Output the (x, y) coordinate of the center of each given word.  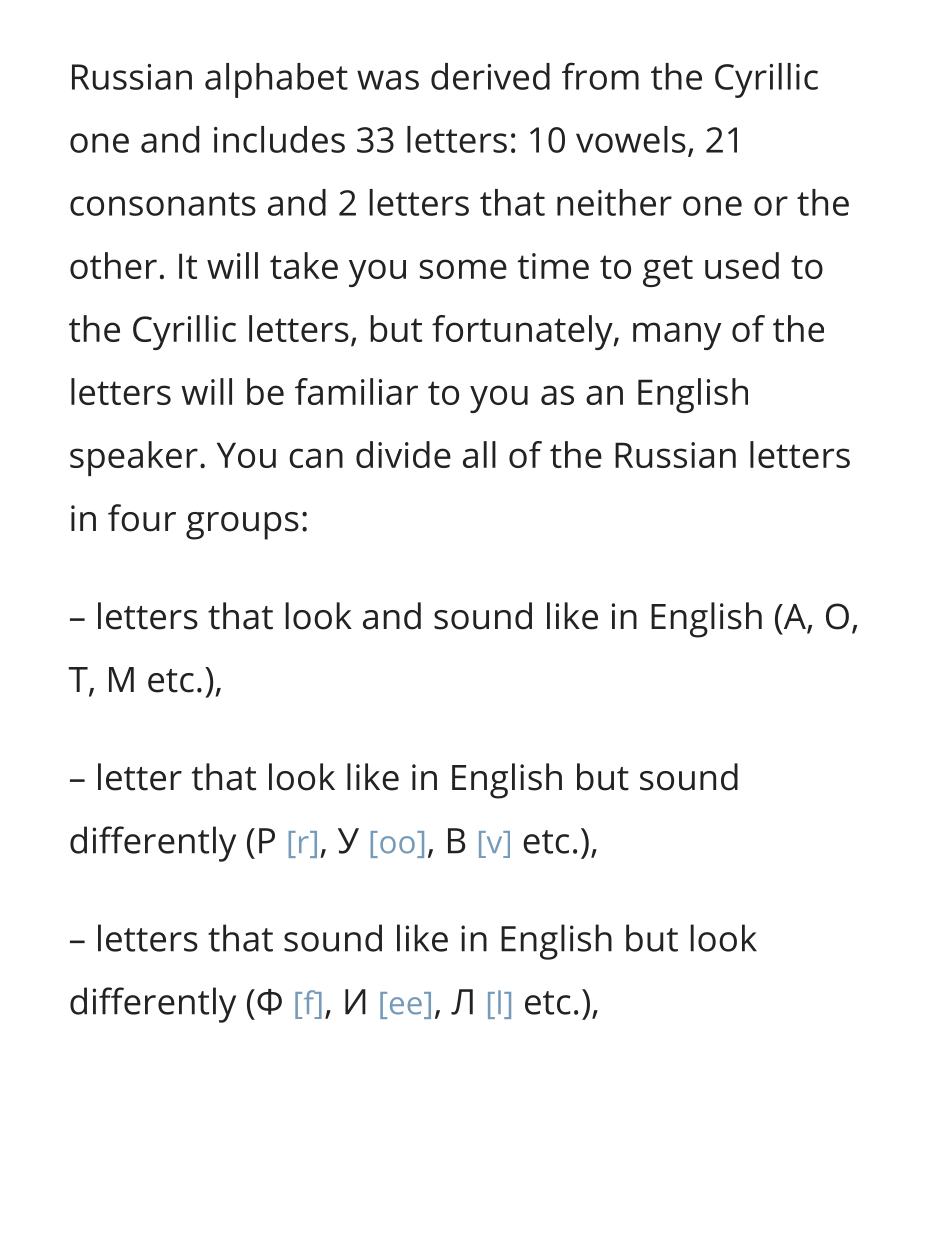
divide (403, 454)
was (388, 80)
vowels (631, 139)
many (677, 336)
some (463, 269)
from (600, 76)
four (142, 518)
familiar (356, 391)
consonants (163, 204)
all (479, 454)
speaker (134, 458)
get (668, 271)
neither (614, 202)
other (113, 265)
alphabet (276, 80)
